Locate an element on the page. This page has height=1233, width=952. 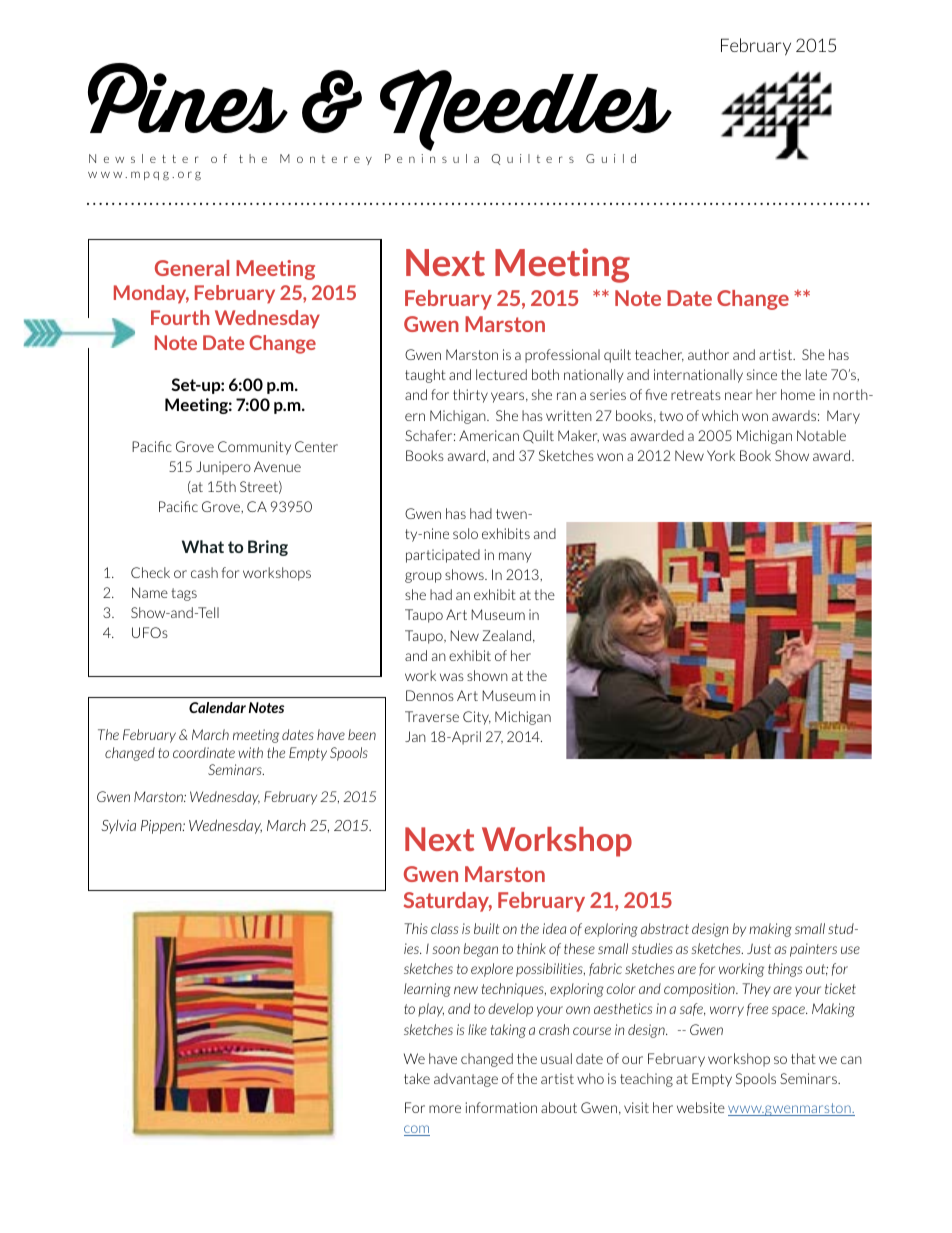
York is located at coordinates (721, 455).
